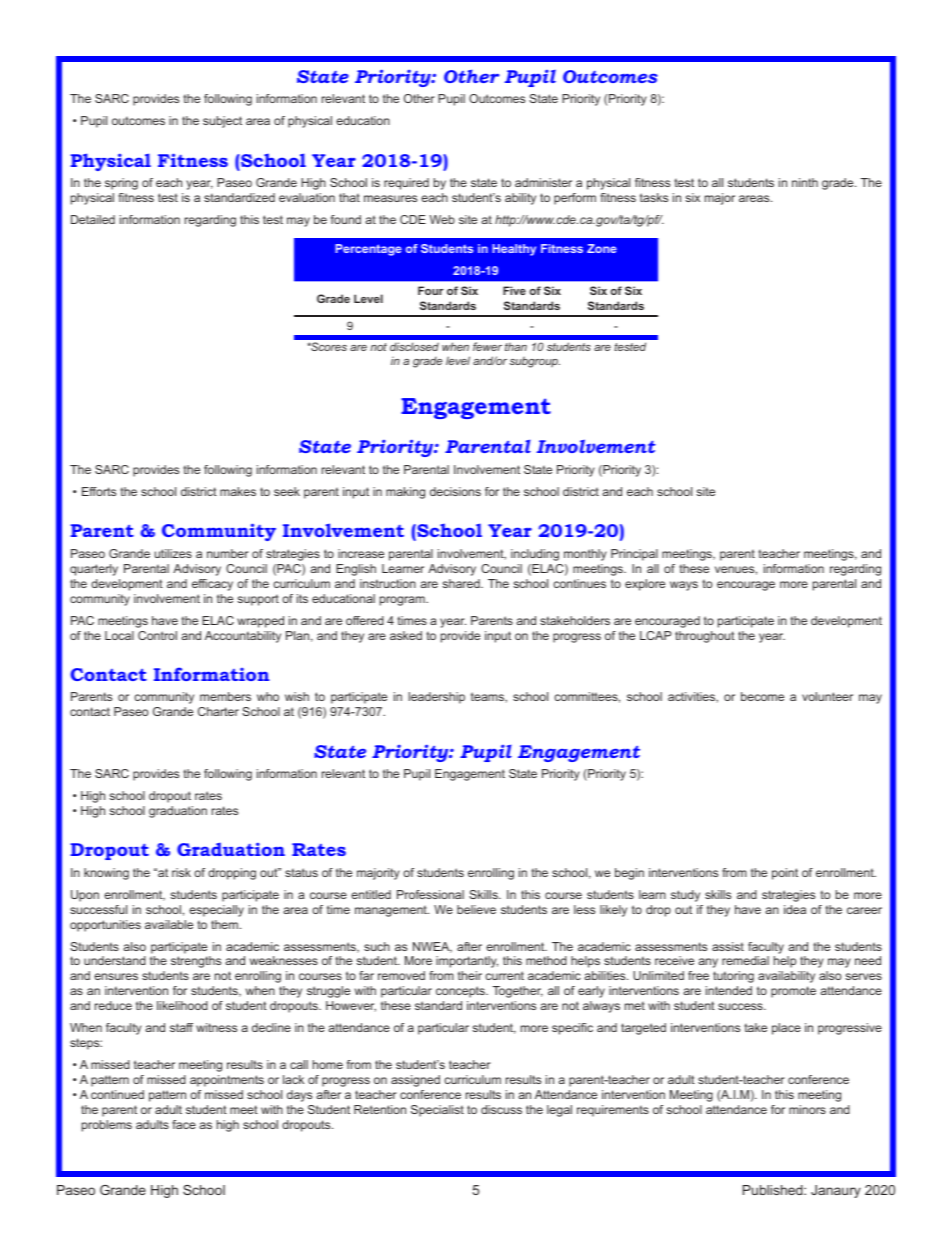 This document has height=1233, width=952. What do you see at coordinates (805, 182) in the document?
I see `ninth` at bounding box center [805, 182].
